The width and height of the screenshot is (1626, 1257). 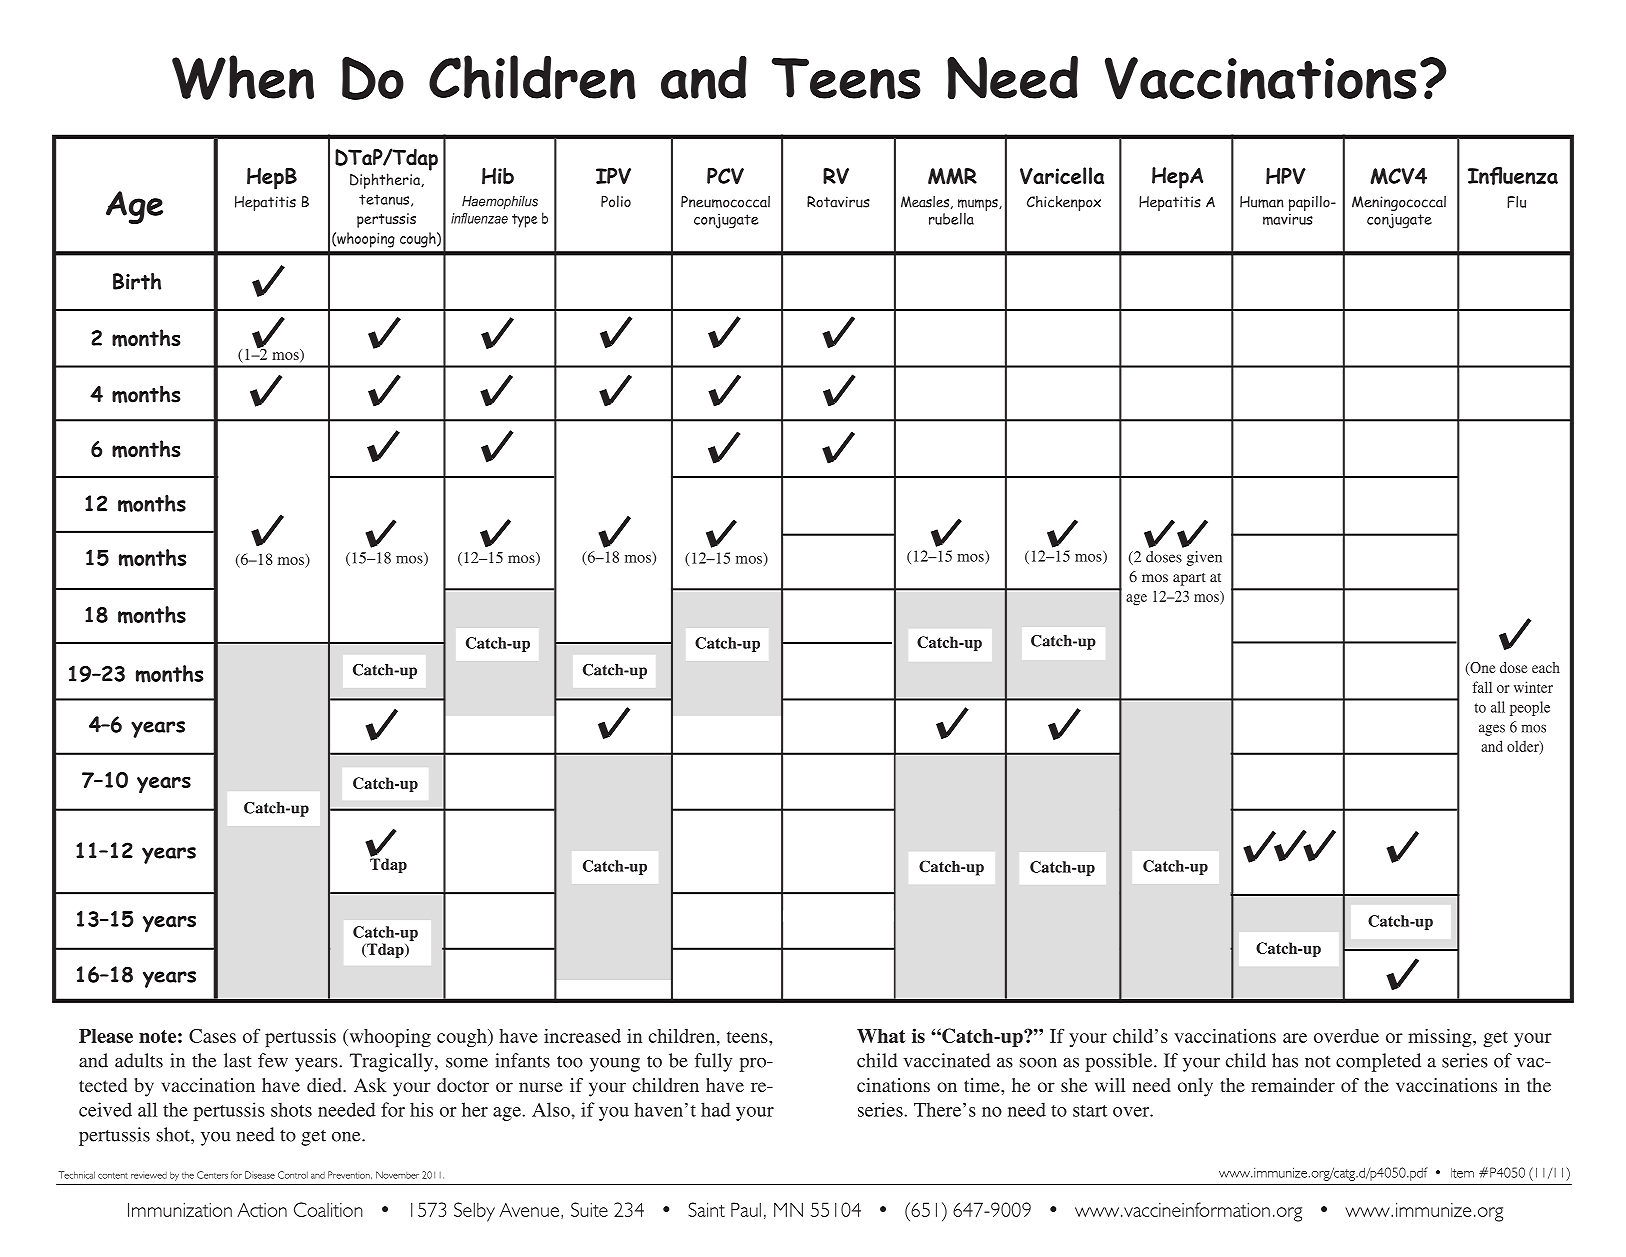 I want to click on What, so click(x=881, y=1036).
